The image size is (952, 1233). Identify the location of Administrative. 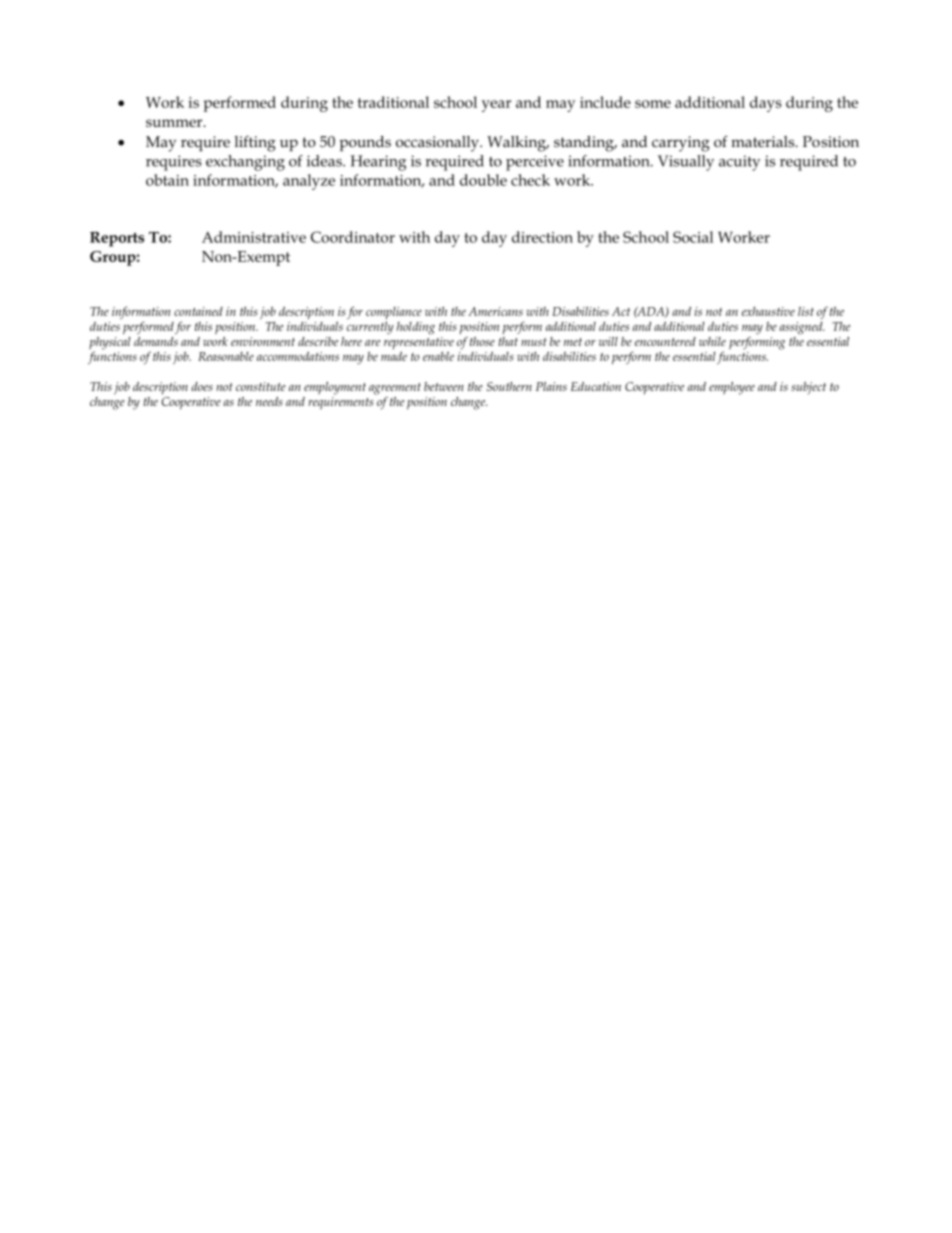
(254, 237).
